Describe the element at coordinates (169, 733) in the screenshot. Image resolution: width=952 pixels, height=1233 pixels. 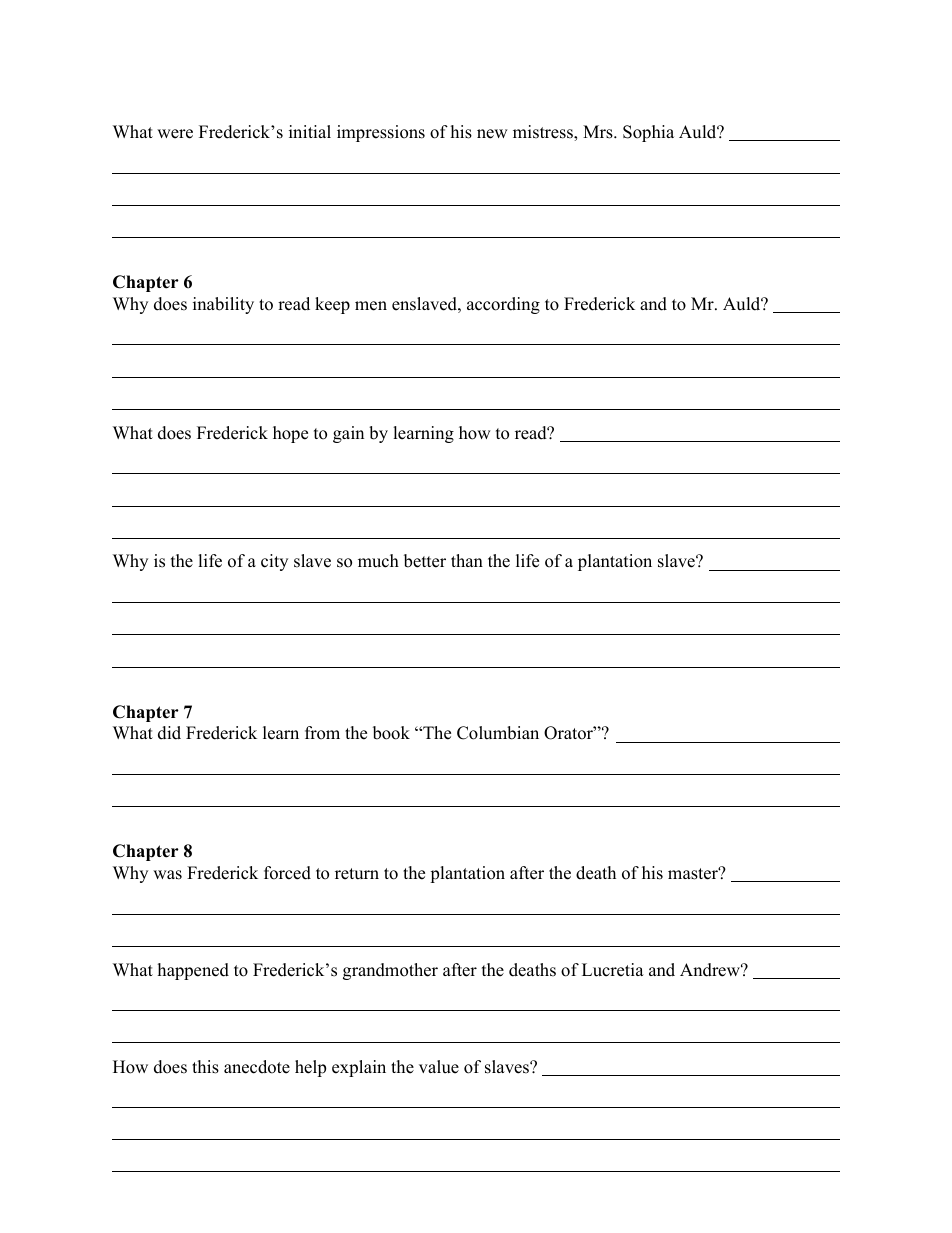
I see `did` at that location.
